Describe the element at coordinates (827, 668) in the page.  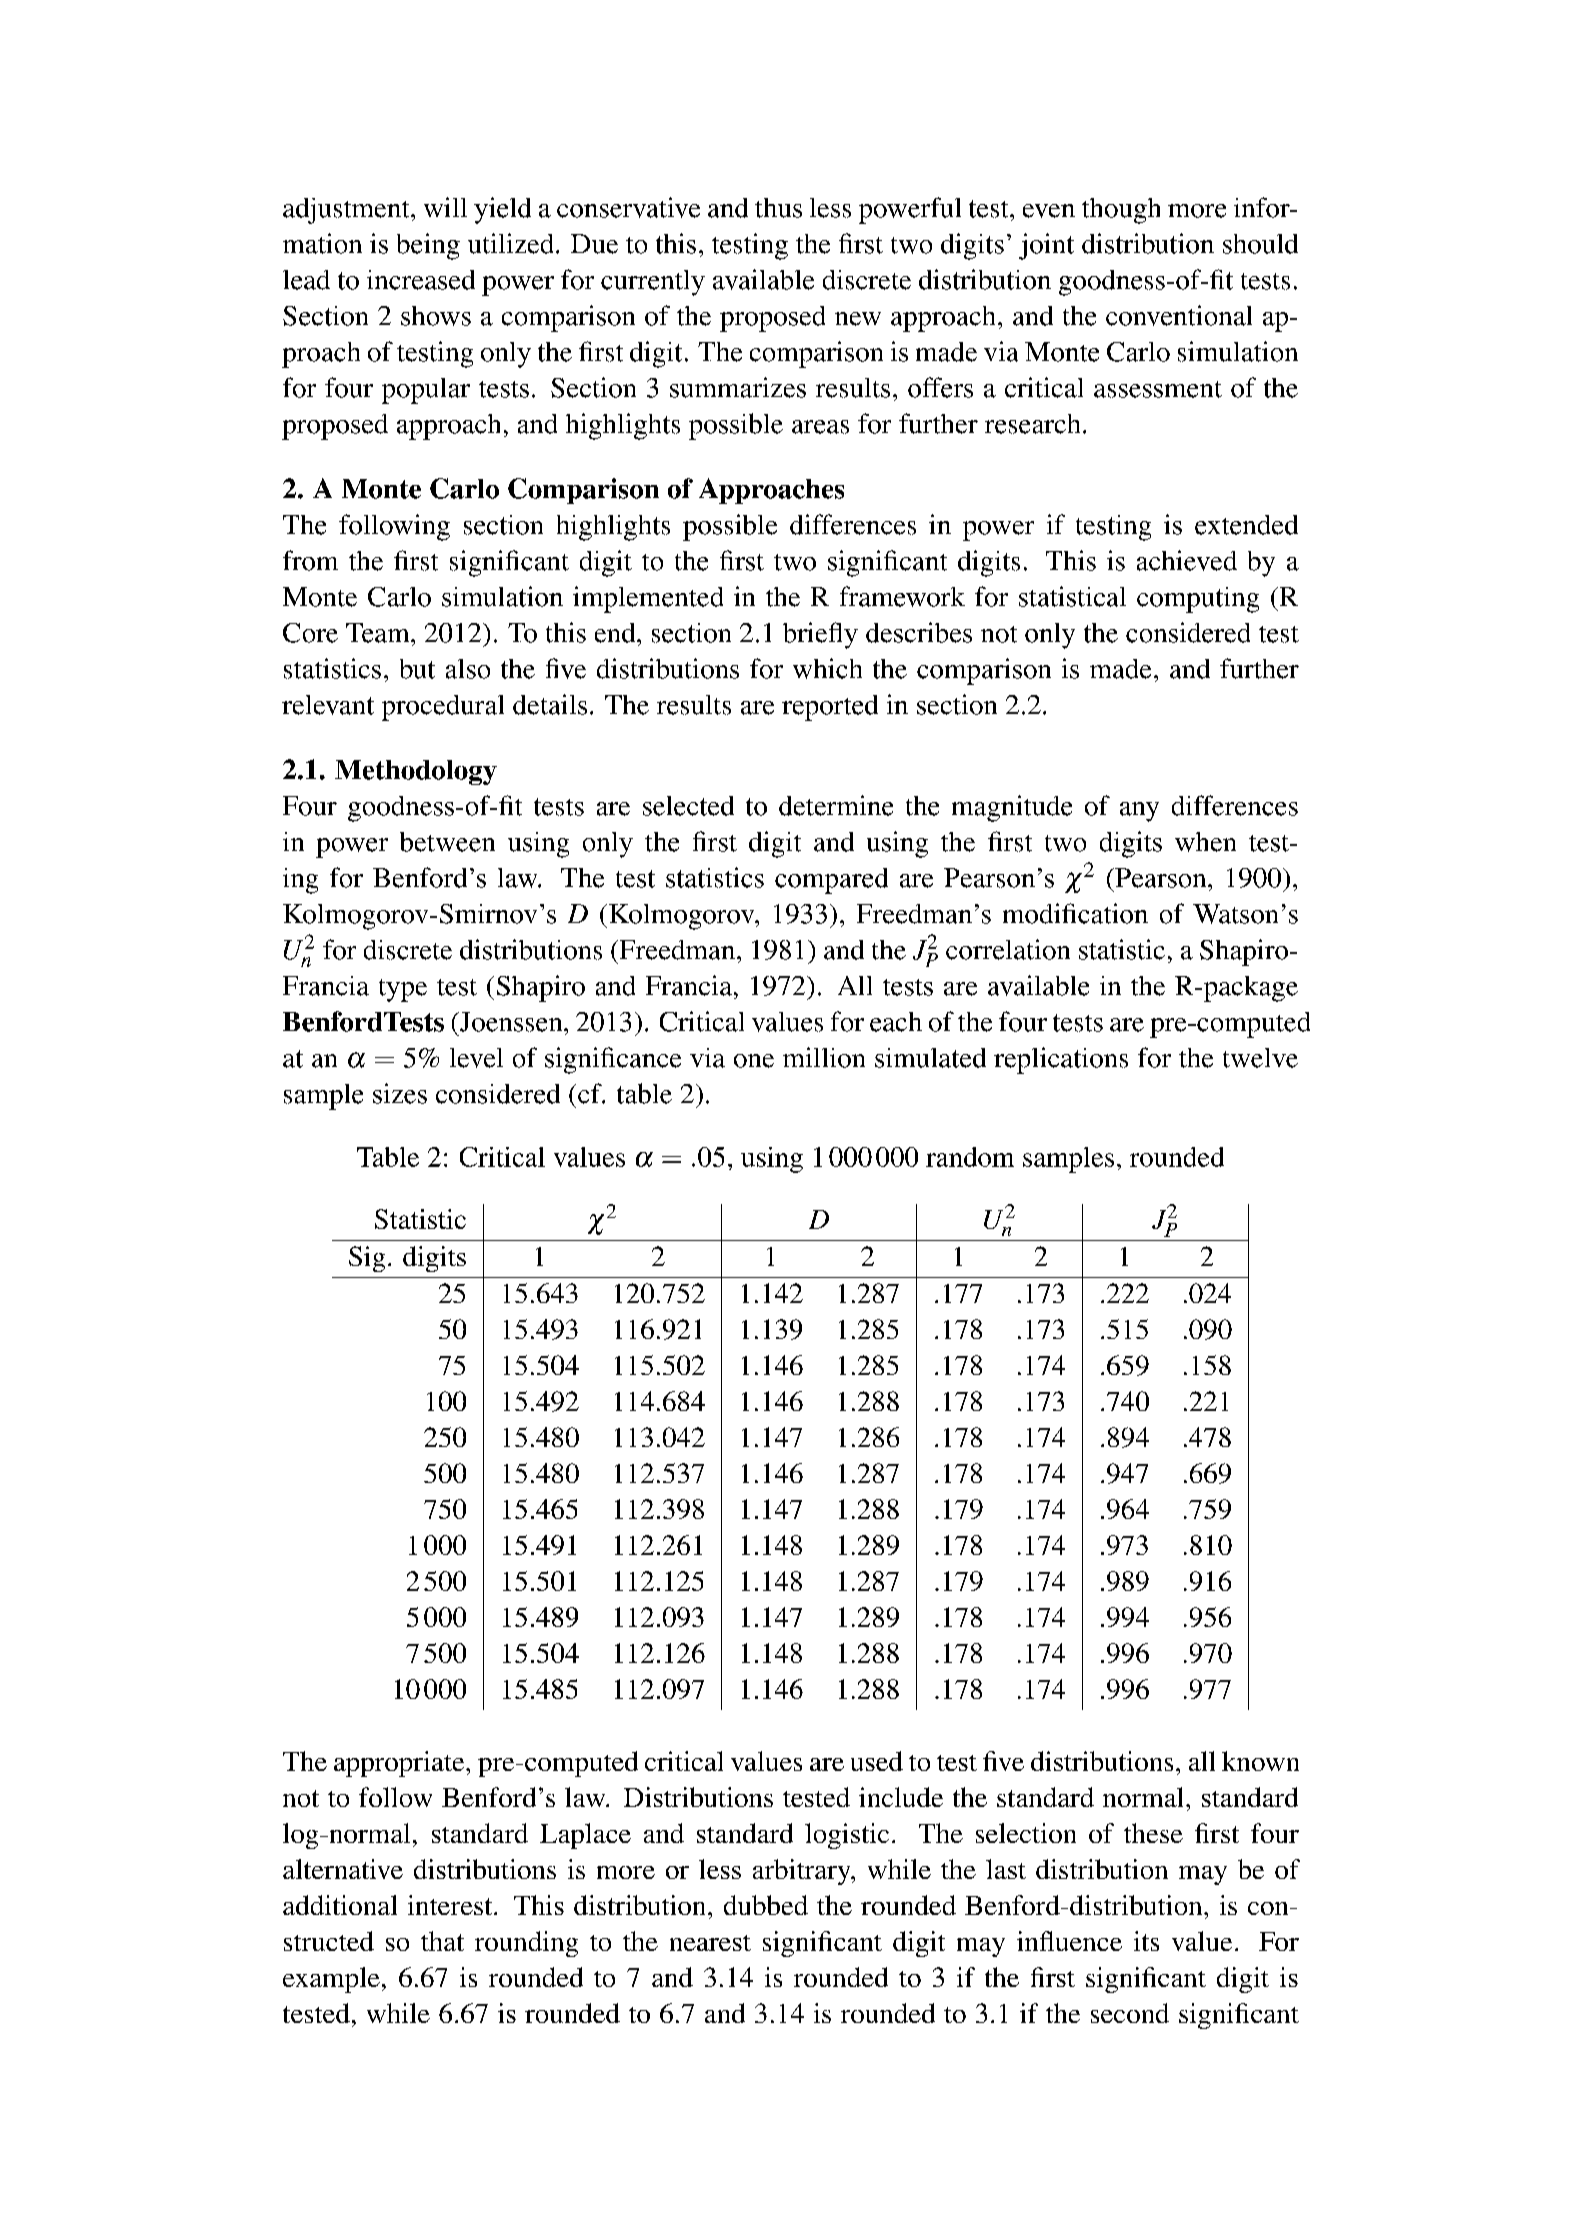
I see `which` at that location.
